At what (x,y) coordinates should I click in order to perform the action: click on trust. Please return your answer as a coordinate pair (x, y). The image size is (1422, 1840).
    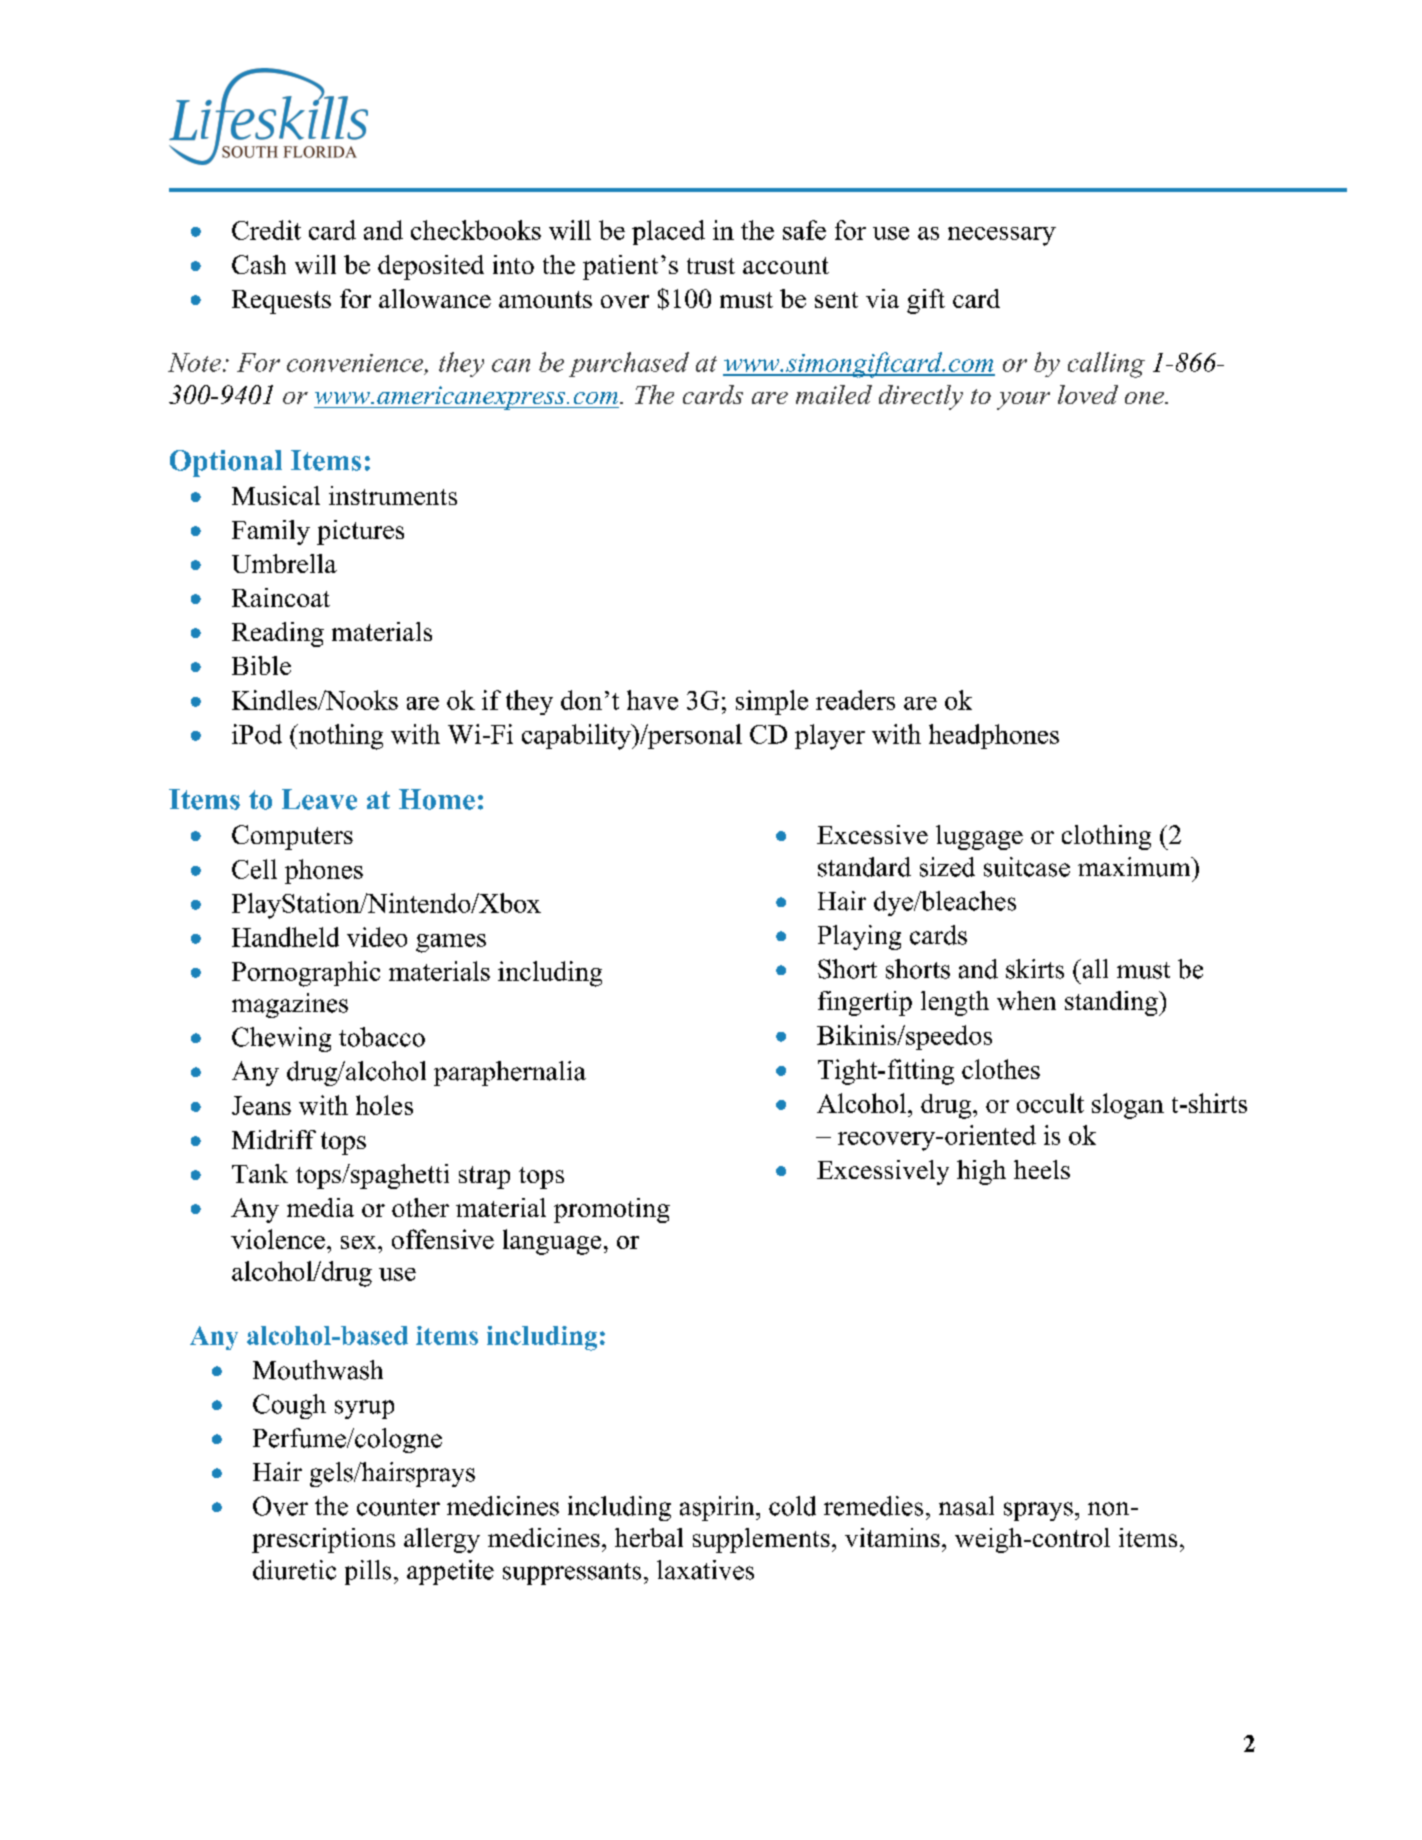
    Looking at the image, I should click on (711, 266).
